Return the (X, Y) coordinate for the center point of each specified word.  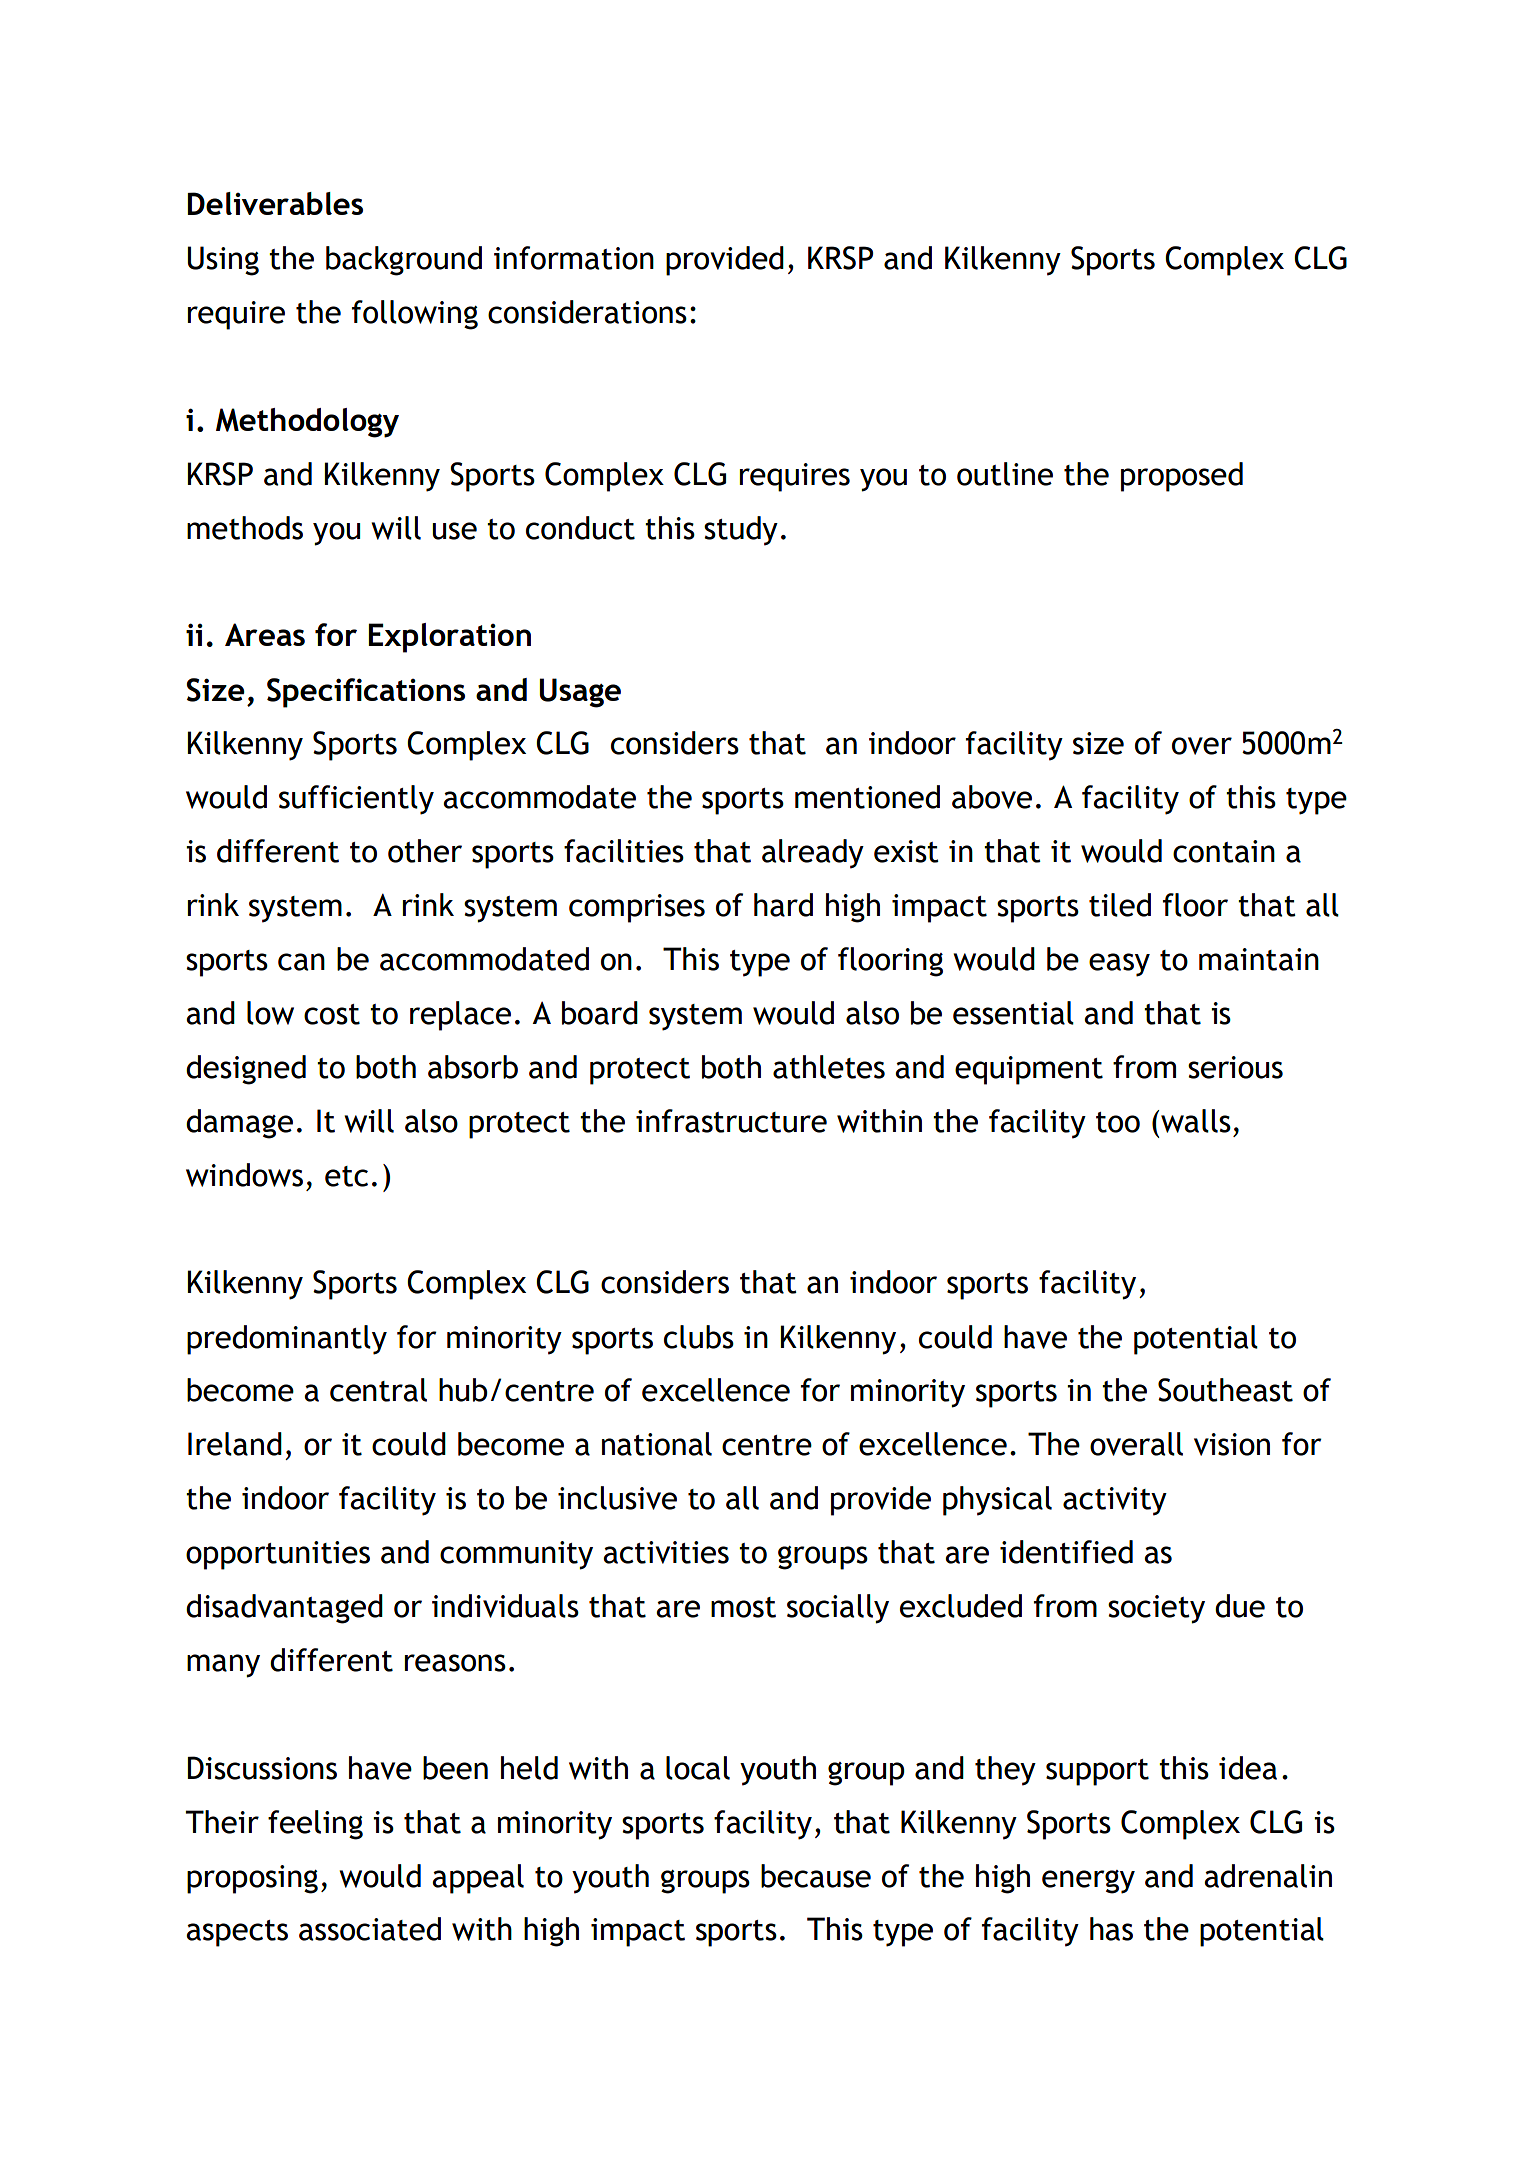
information (574, 258)
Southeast (1225, 1390)
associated (370, 1929)
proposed (1182, 477)
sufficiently (356, 800)
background (404, 261)
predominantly (287, 1340)
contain (1224, 851)
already (813, 854)
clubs (699, 1337)
